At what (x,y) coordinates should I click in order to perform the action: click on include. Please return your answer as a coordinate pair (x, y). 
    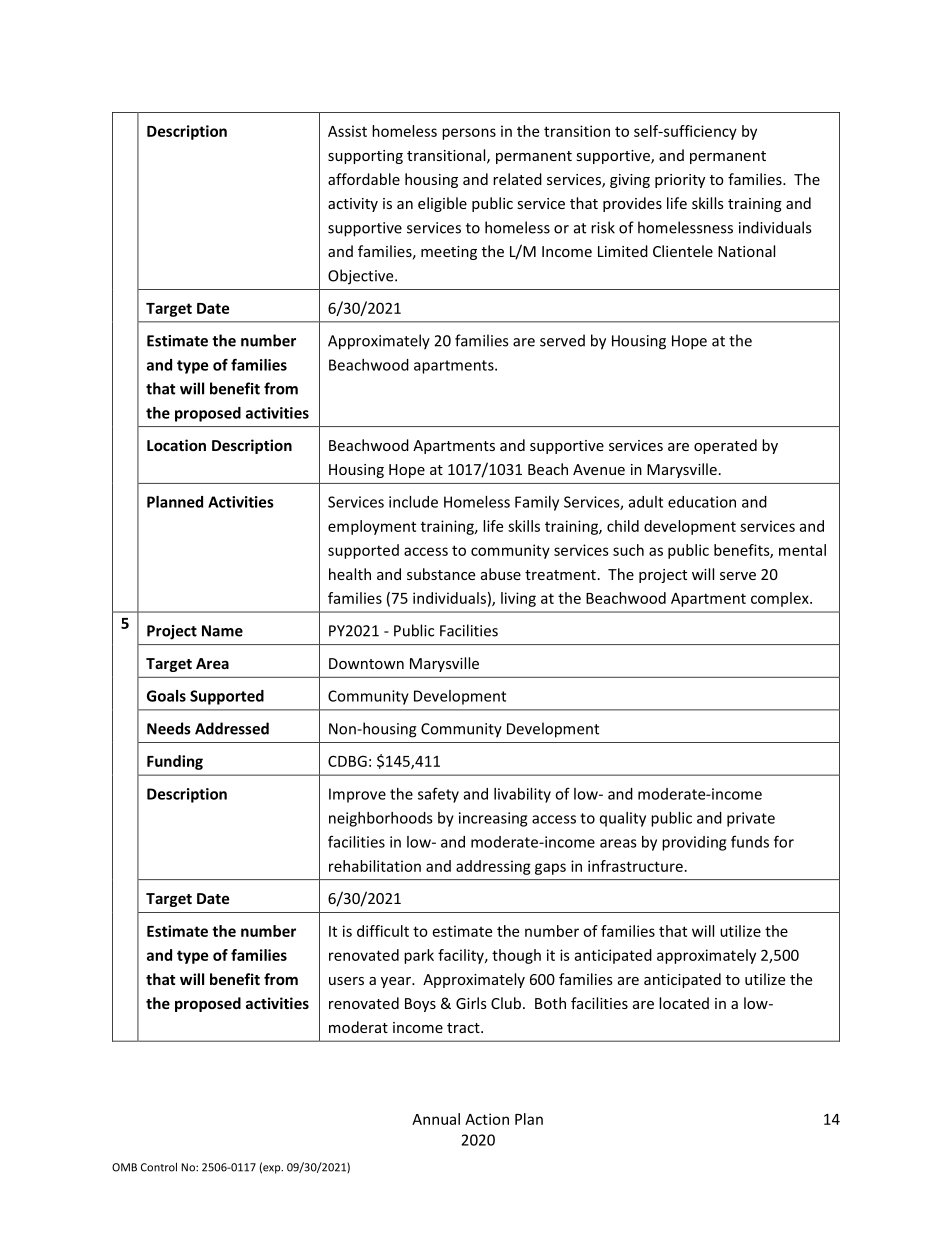
    Looking at the image, I should click on (413, 502).
